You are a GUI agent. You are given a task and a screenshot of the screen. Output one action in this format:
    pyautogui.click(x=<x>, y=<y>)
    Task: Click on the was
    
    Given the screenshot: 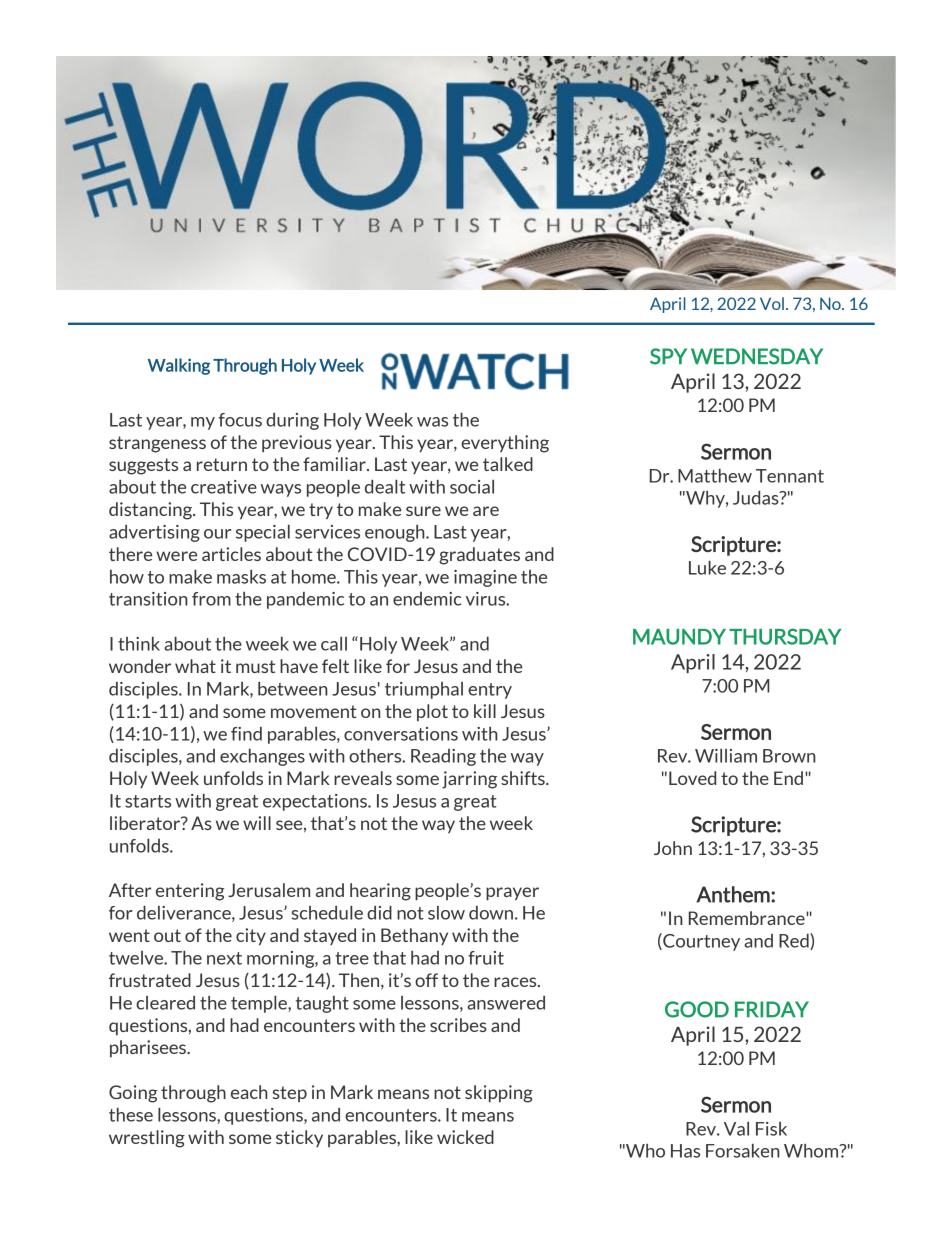 What is the action you would take?
    pyautogui.click(x=432, y=422)
